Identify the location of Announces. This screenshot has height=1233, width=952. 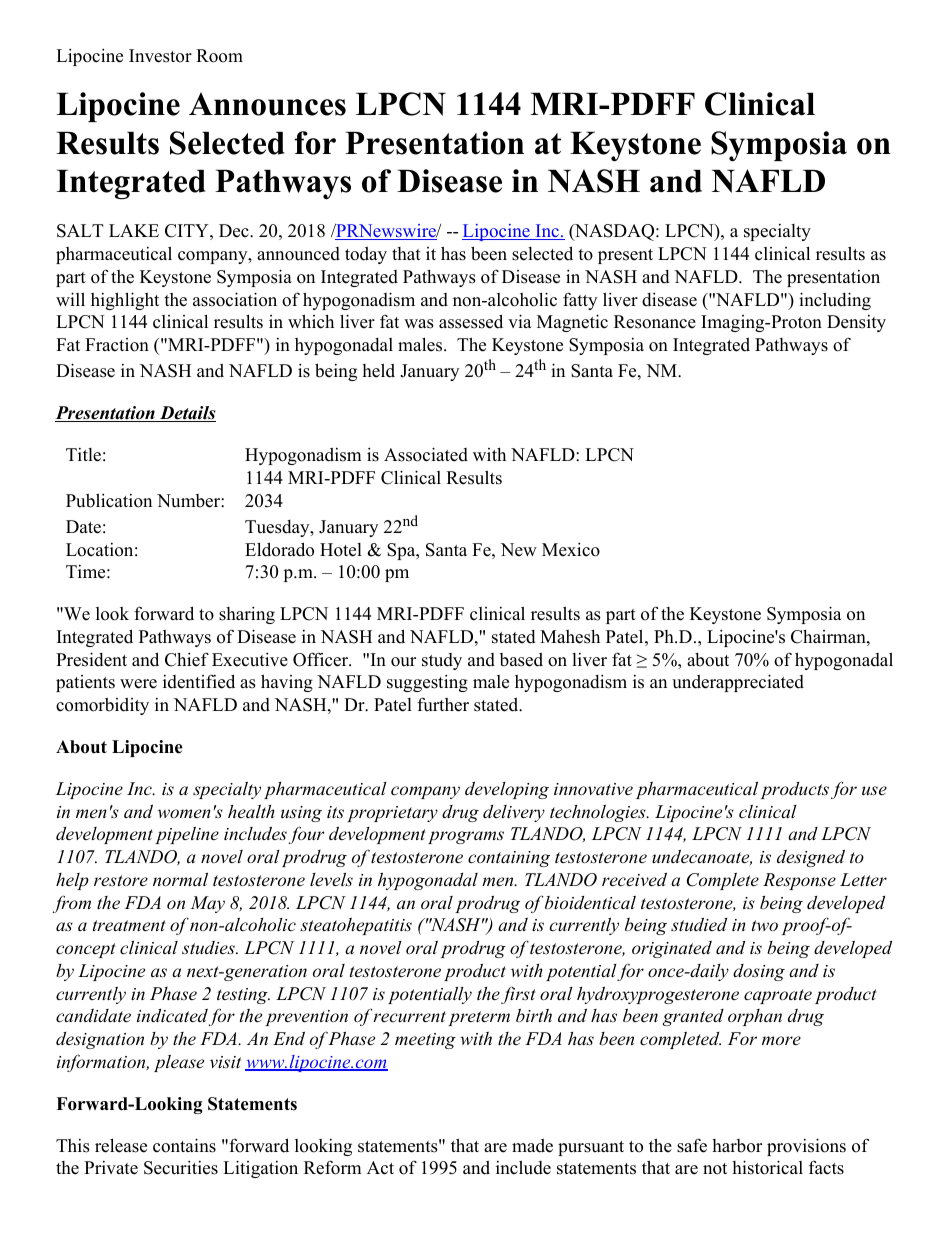
(267, 104).
